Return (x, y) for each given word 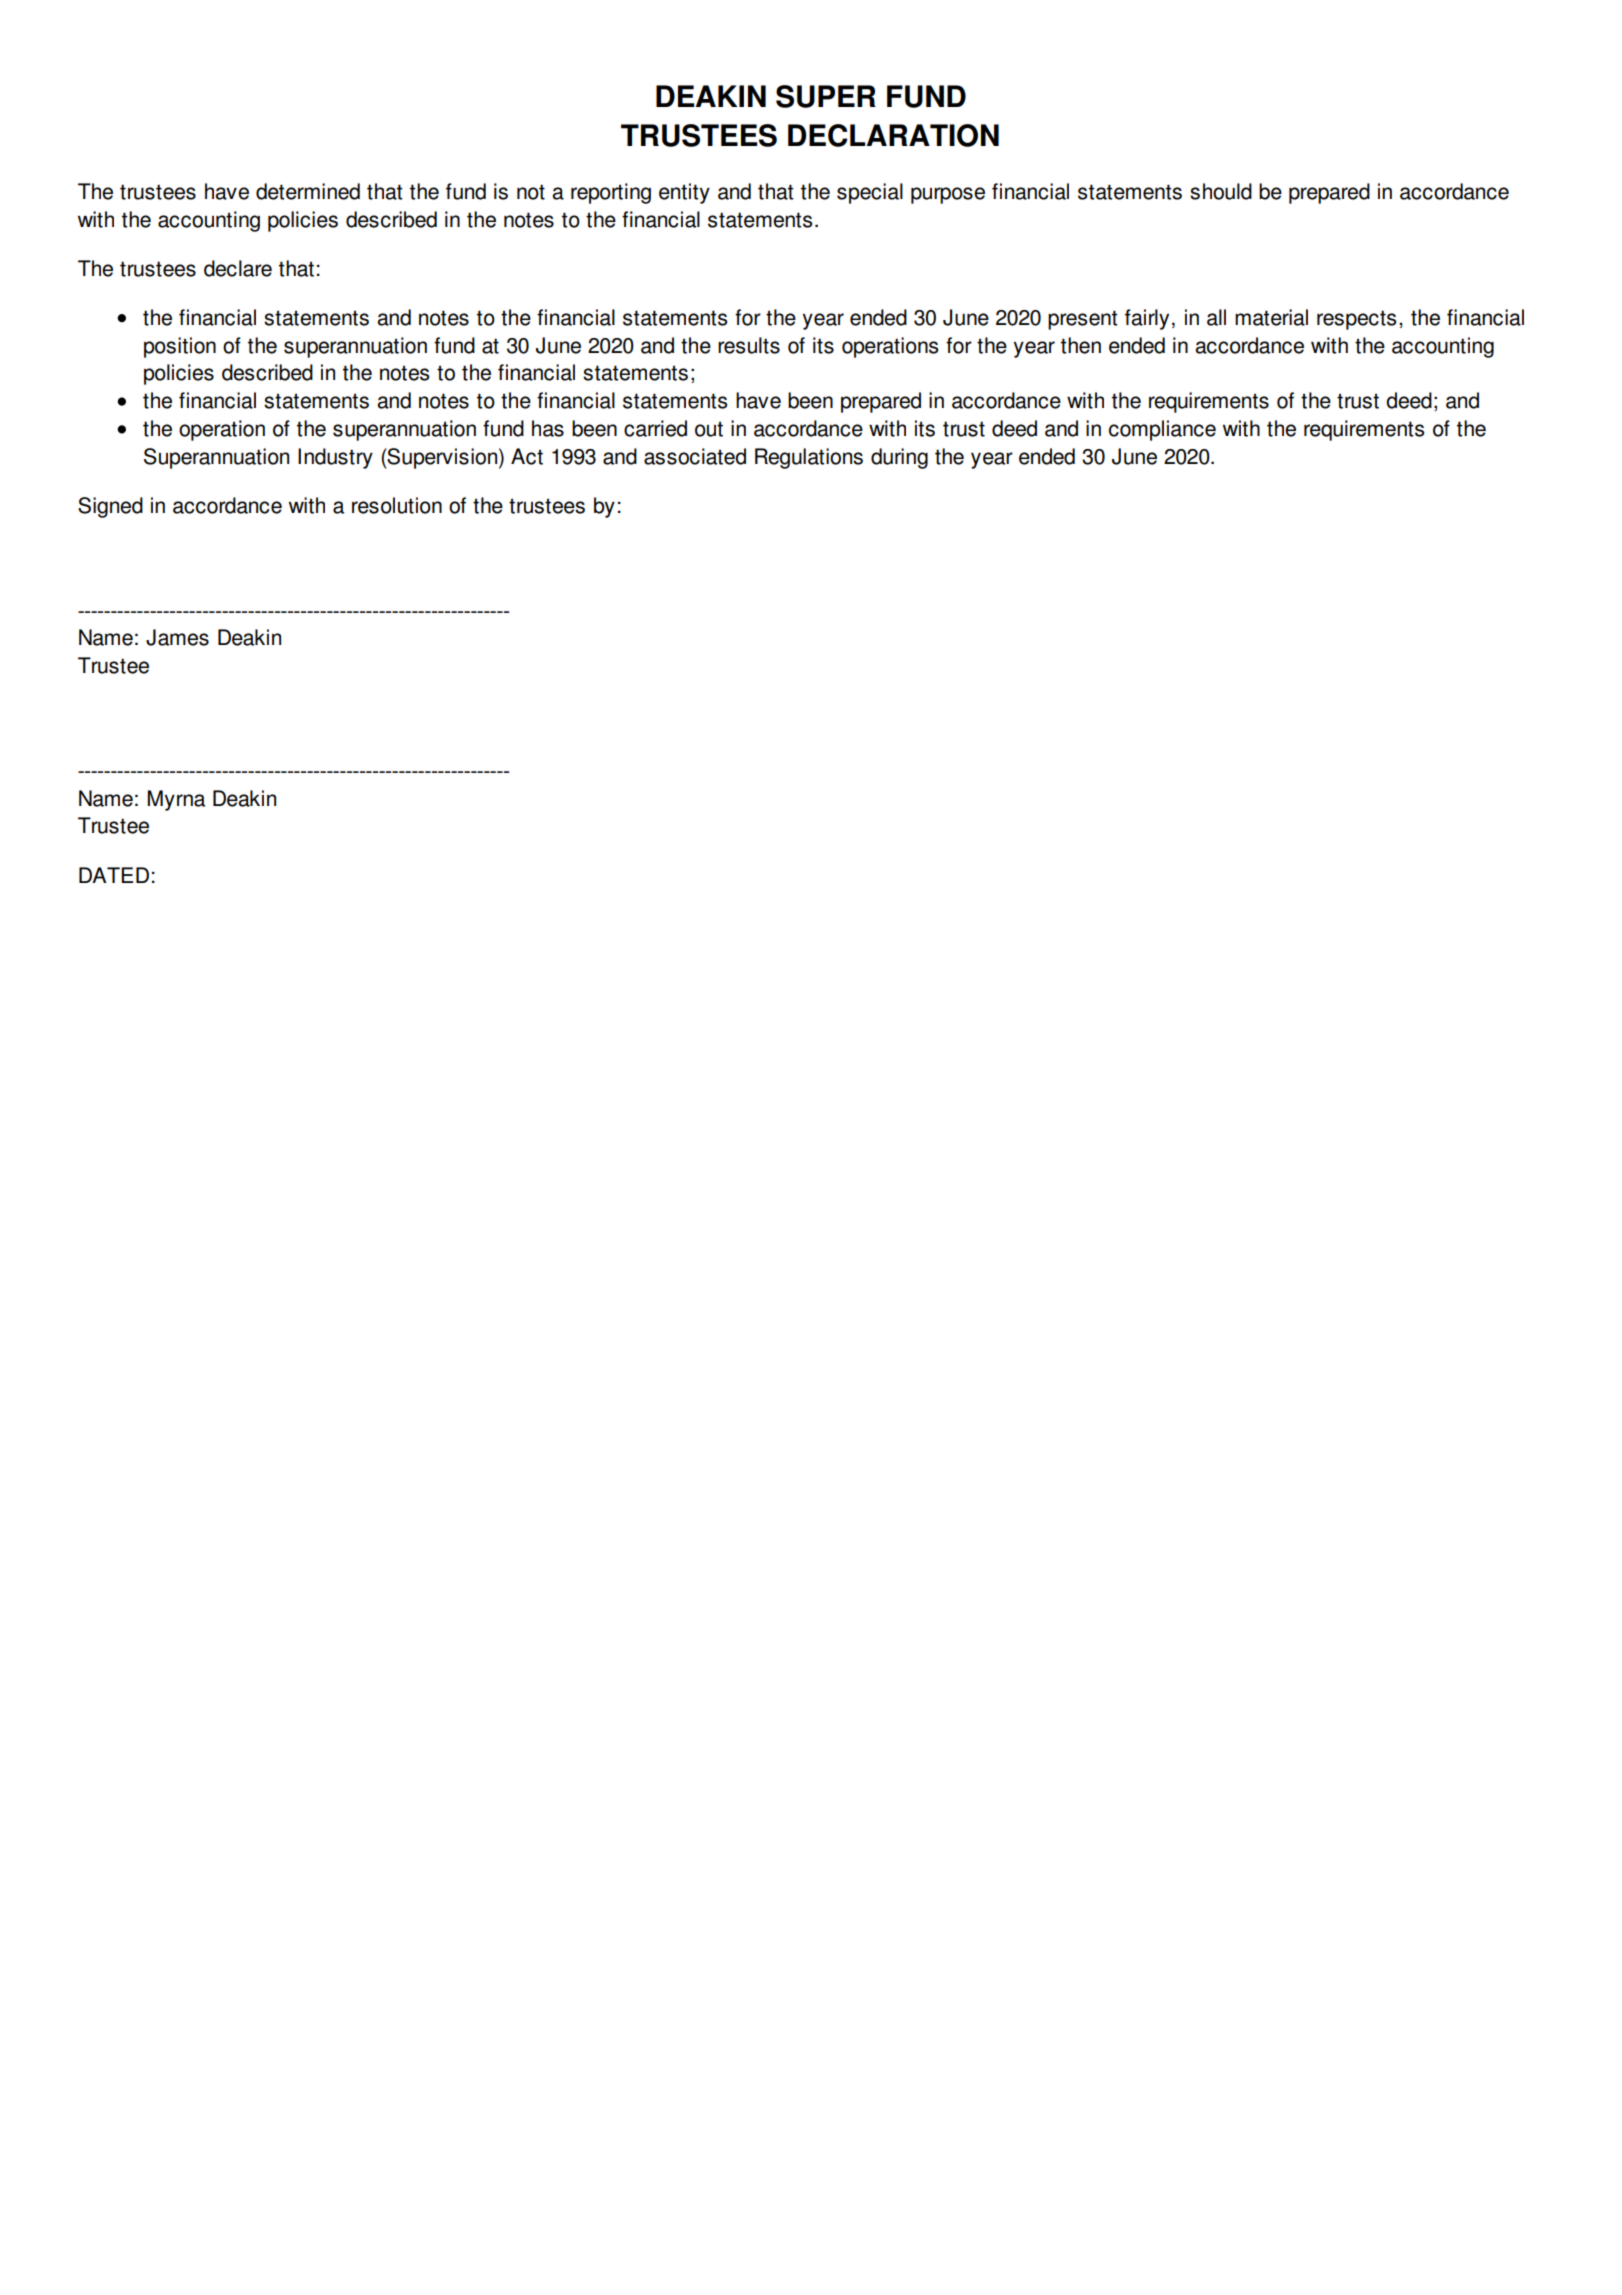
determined (308, 191)
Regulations (809, 458)
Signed (110, 507)
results (749, 345)
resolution (397, 505)
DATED (114, 875)
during (899, 458)
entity (684, 193)
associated (695, 456)
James (177, 637)
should (1221, 191)
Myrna (176, 800)
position (180, 347)
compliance (1162, 430)
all (1216, 317)
